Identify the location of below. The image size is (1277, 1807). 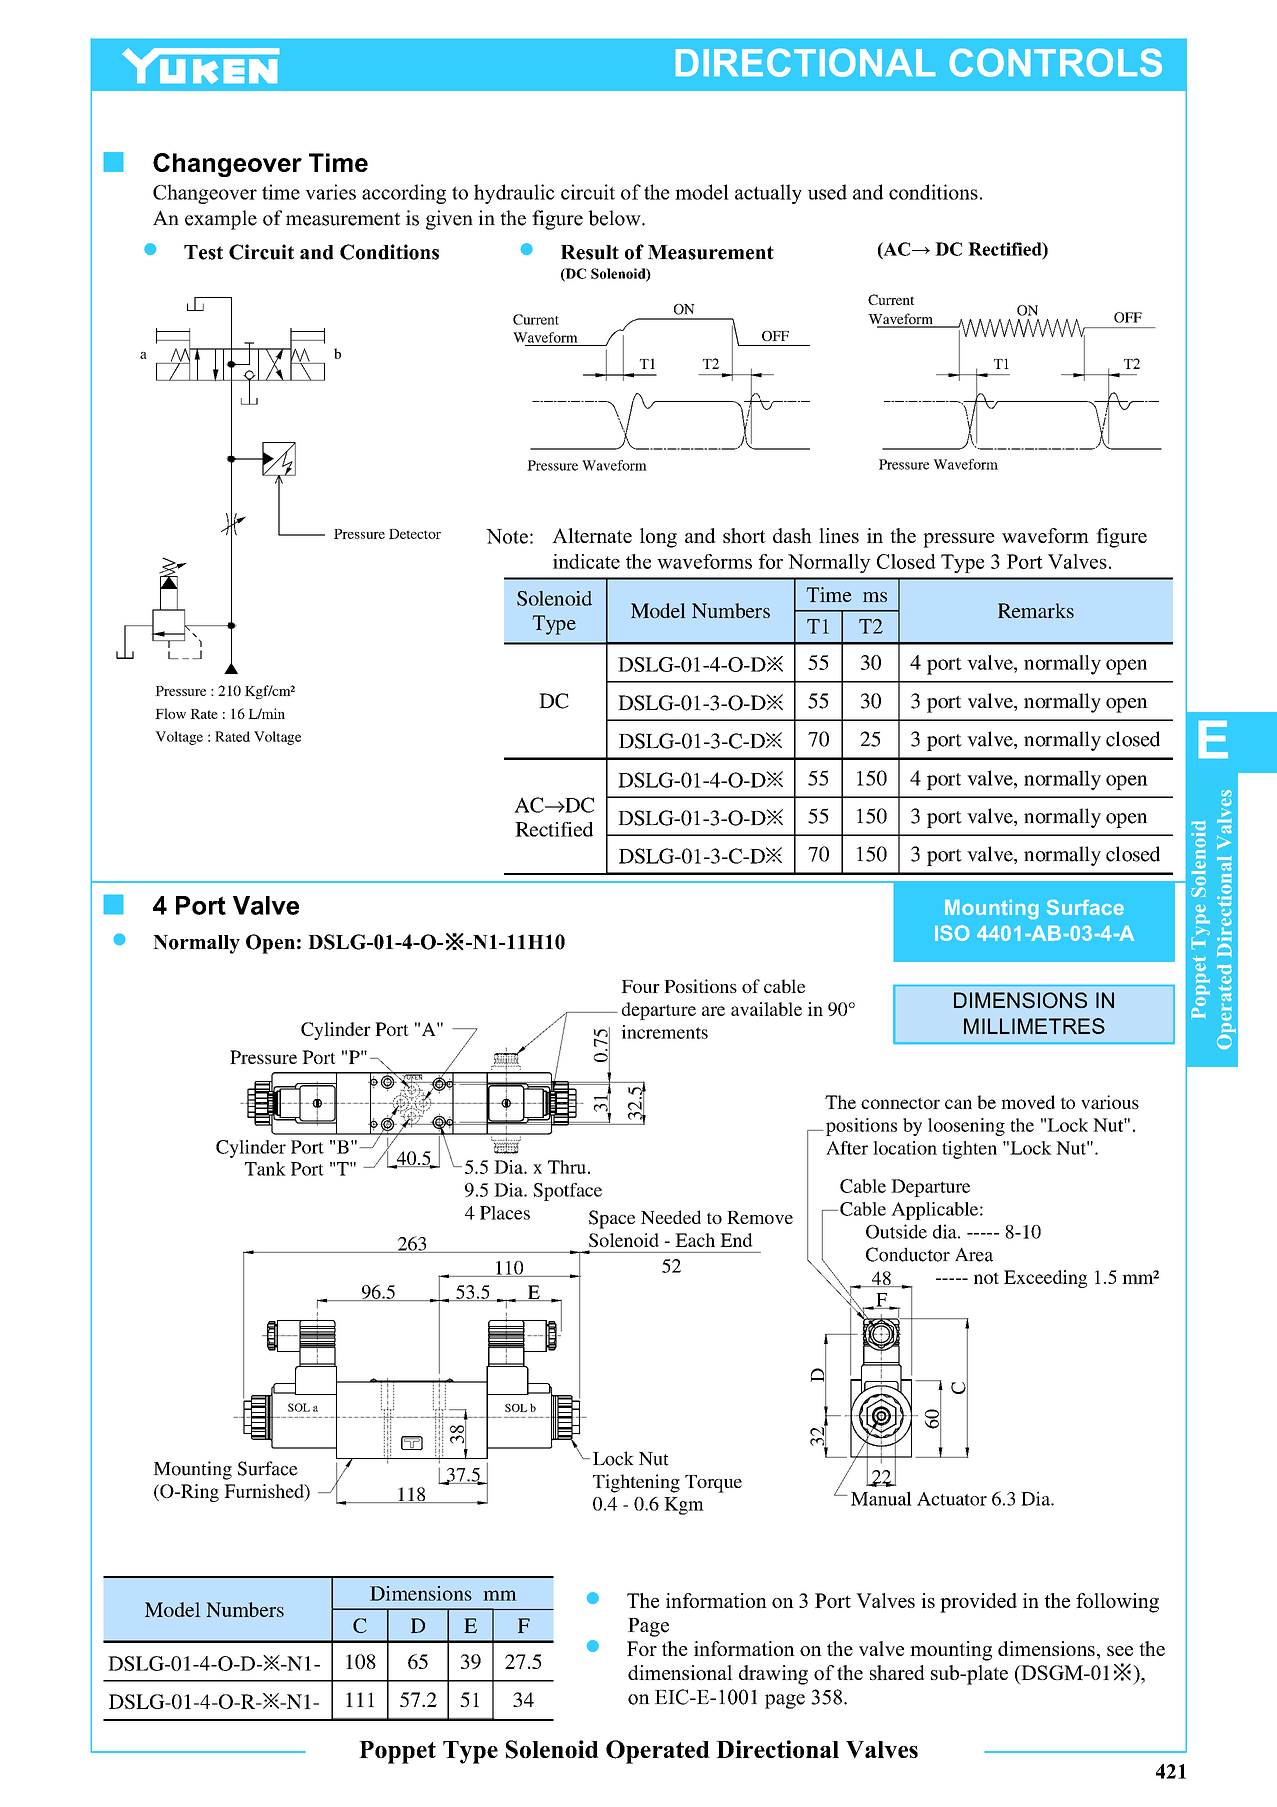
(616, 218).
